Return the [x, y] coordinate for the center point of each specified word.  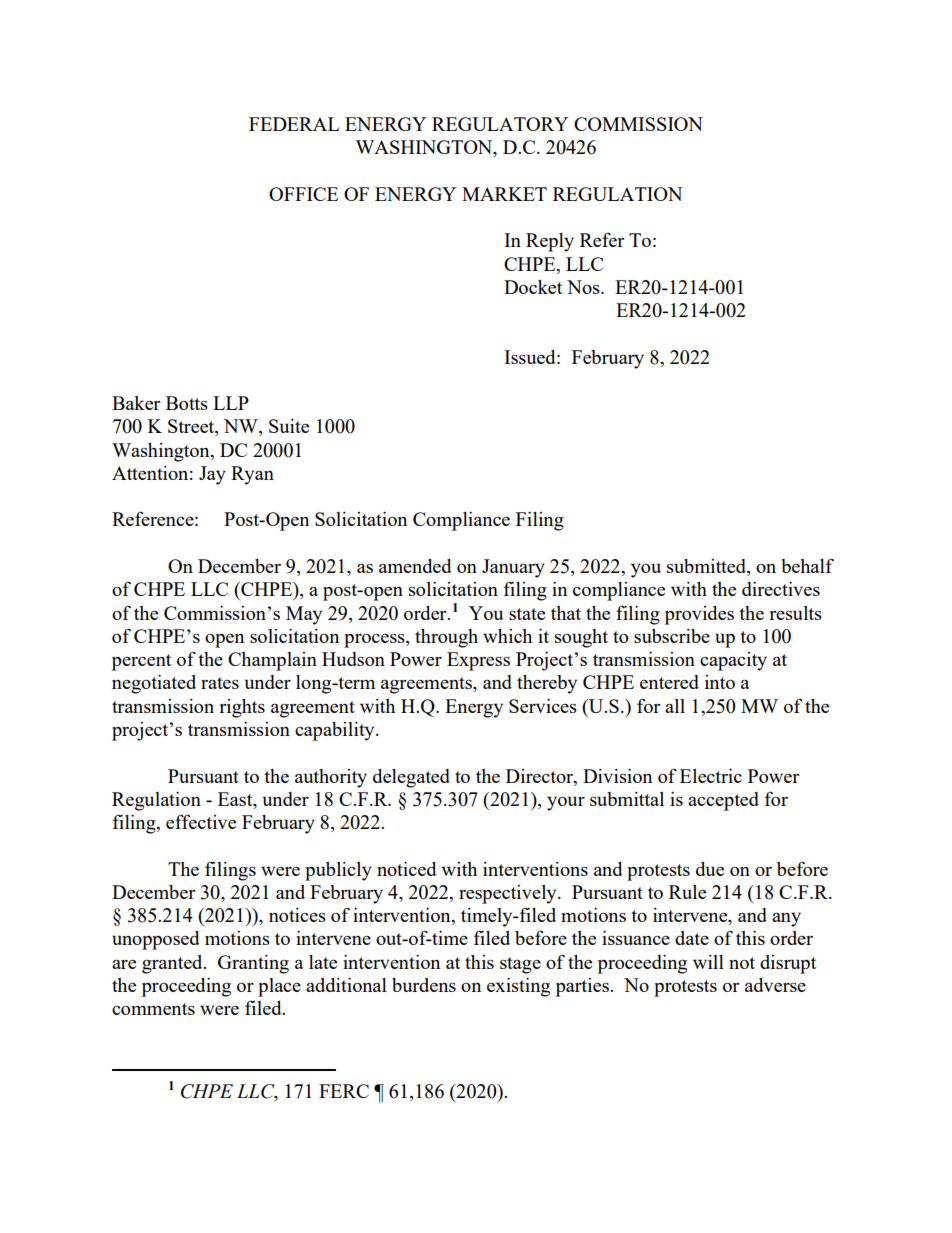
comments [153, 1009]
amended [415, 566]
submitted [707, 567]
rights [242, 708]
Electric [711, 776]
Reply [550, 242]
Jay [212, 475]
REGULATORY [500, 124]
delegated [411, 778]
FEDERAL [294, 124]
